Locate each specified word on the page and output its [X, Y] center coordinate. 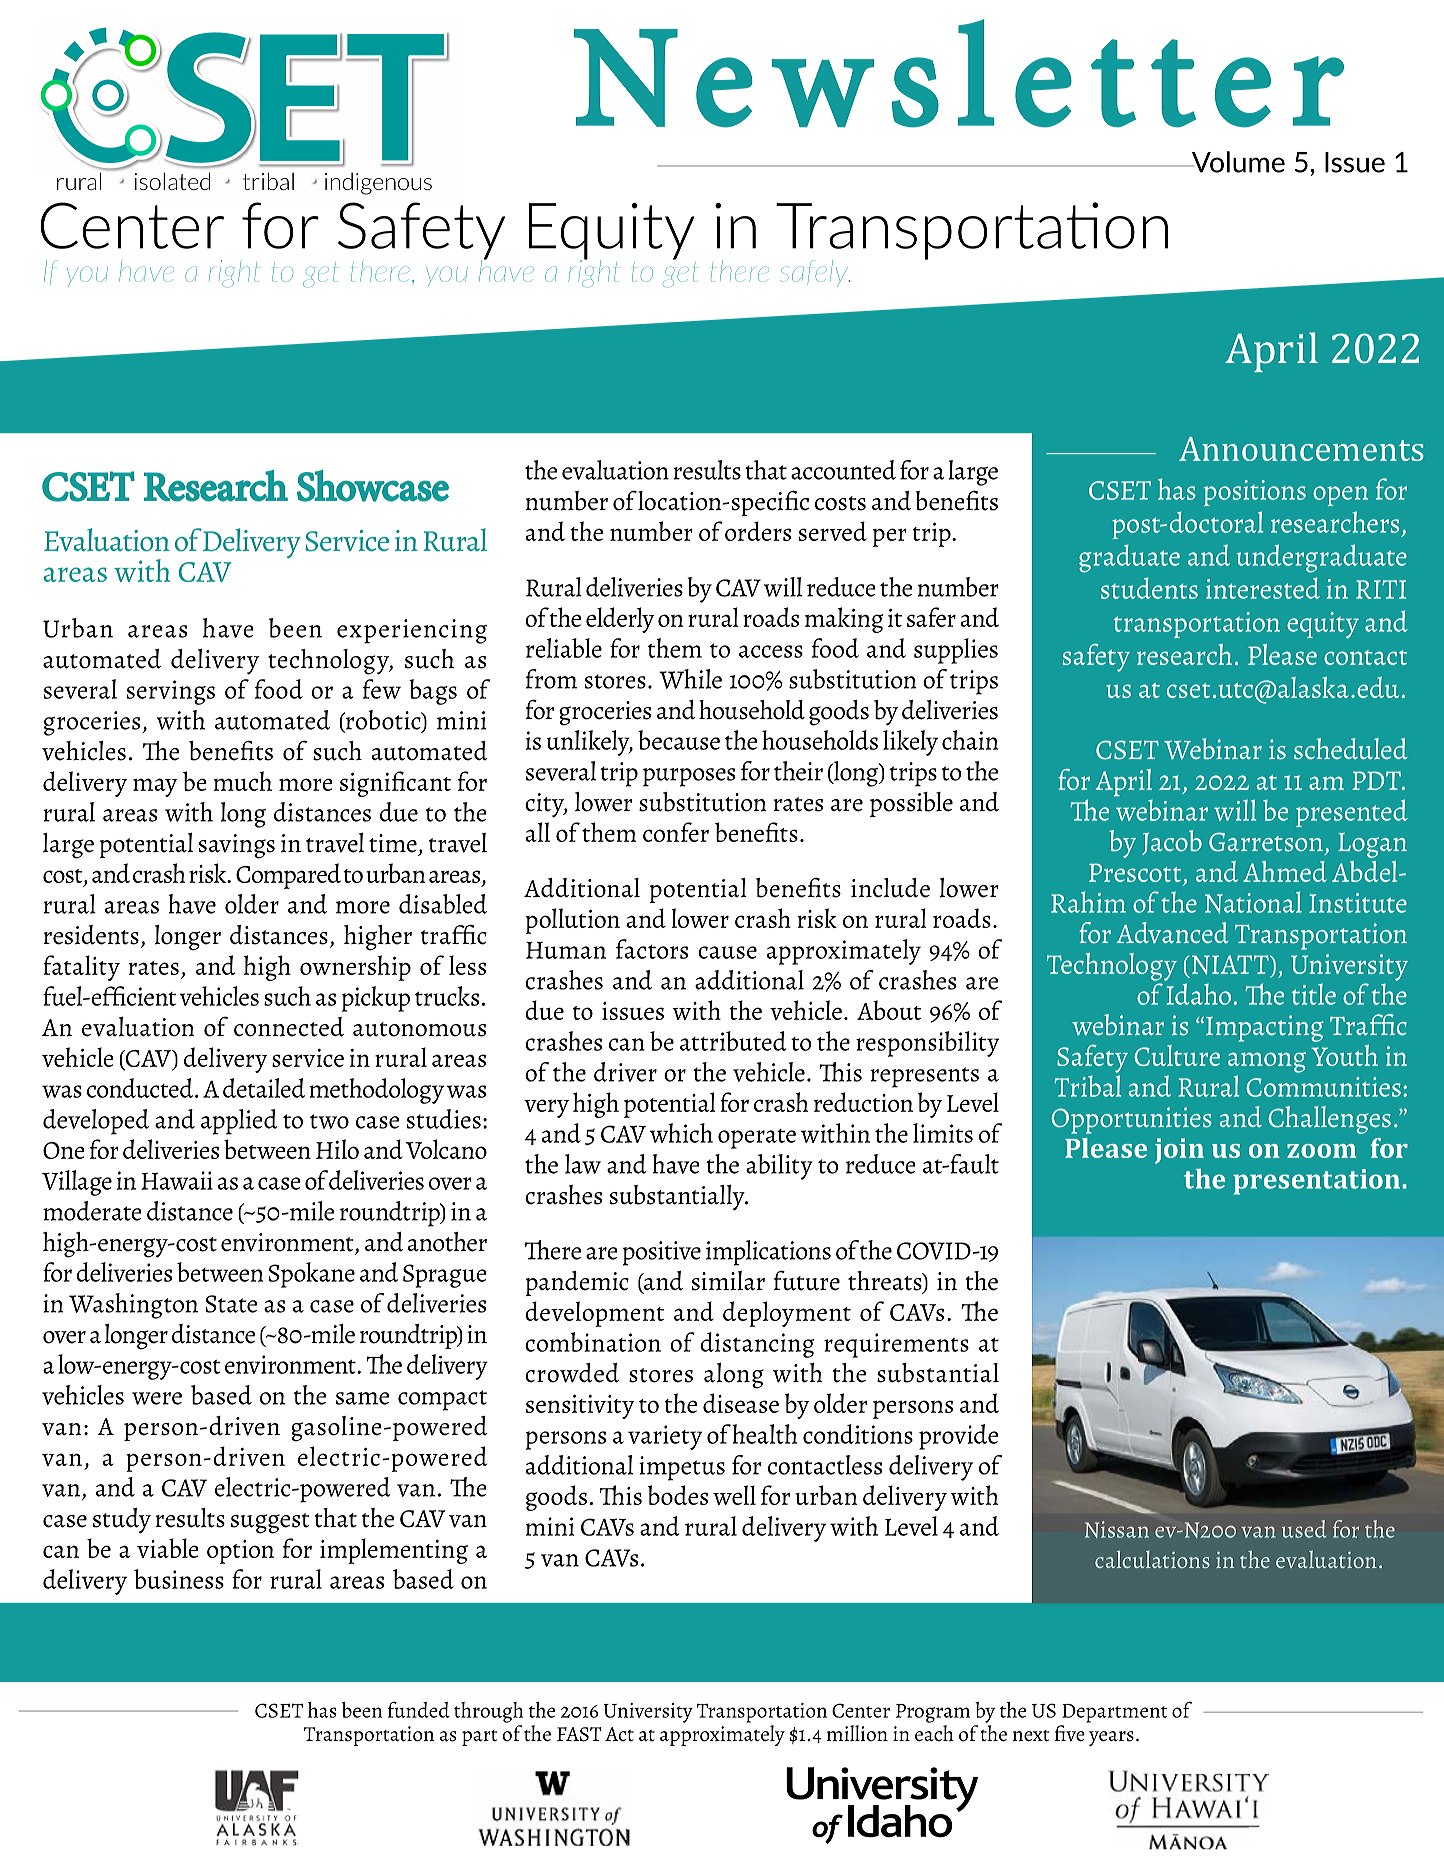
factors [652, 949]
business [179, 1579]
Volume [1237, 162]
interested [1263, 588]
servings [171, 692]
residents [91, 935]
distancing [757, 1345]
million [857, 1733]
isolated [172, 181]
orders [758, 531]
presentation [1316, 1182]
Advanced [1173, 932]
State [231, 1304]
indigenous [378, 184]
